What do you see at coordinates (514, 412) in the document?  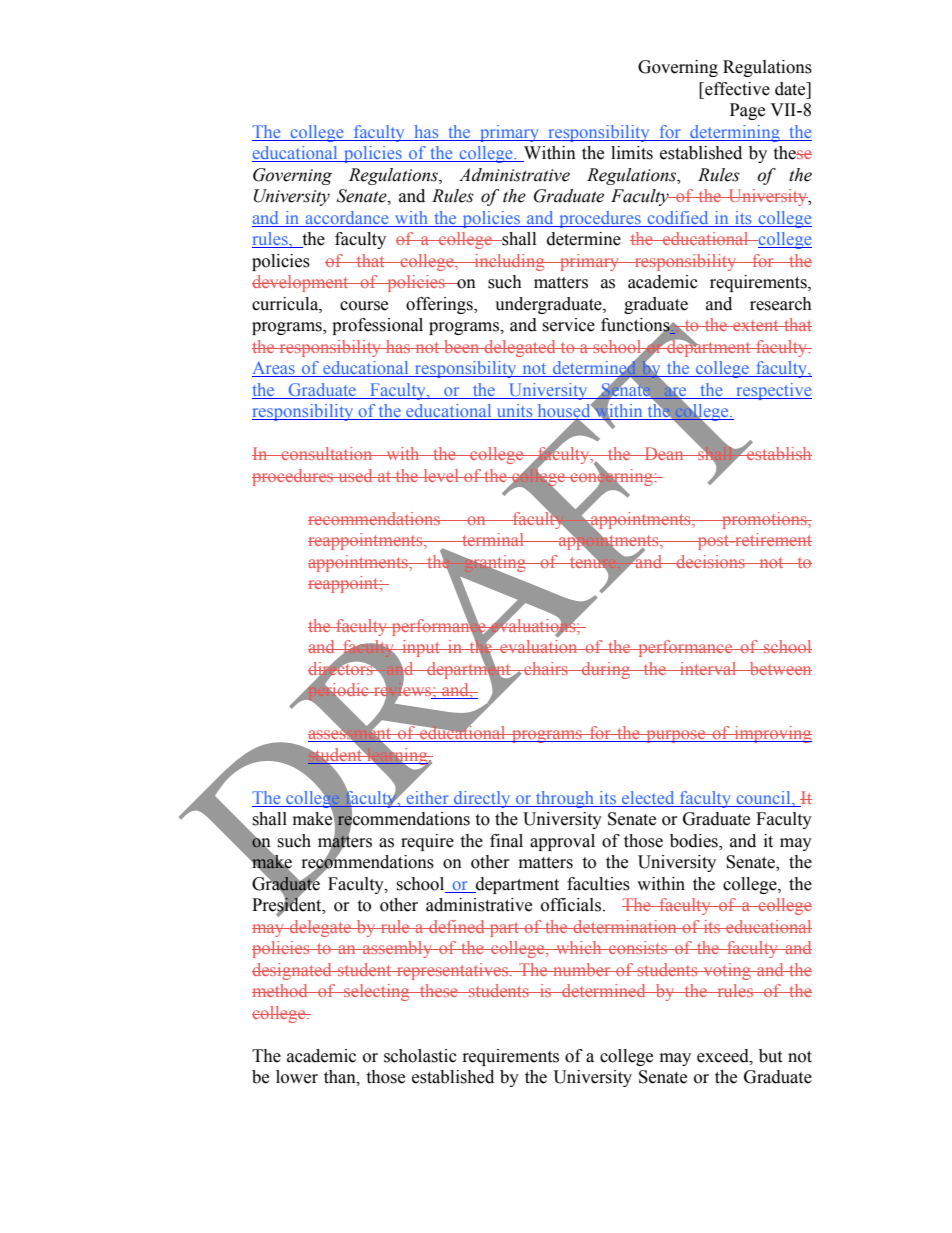 I see `units` at bounding box center [514, 412].
